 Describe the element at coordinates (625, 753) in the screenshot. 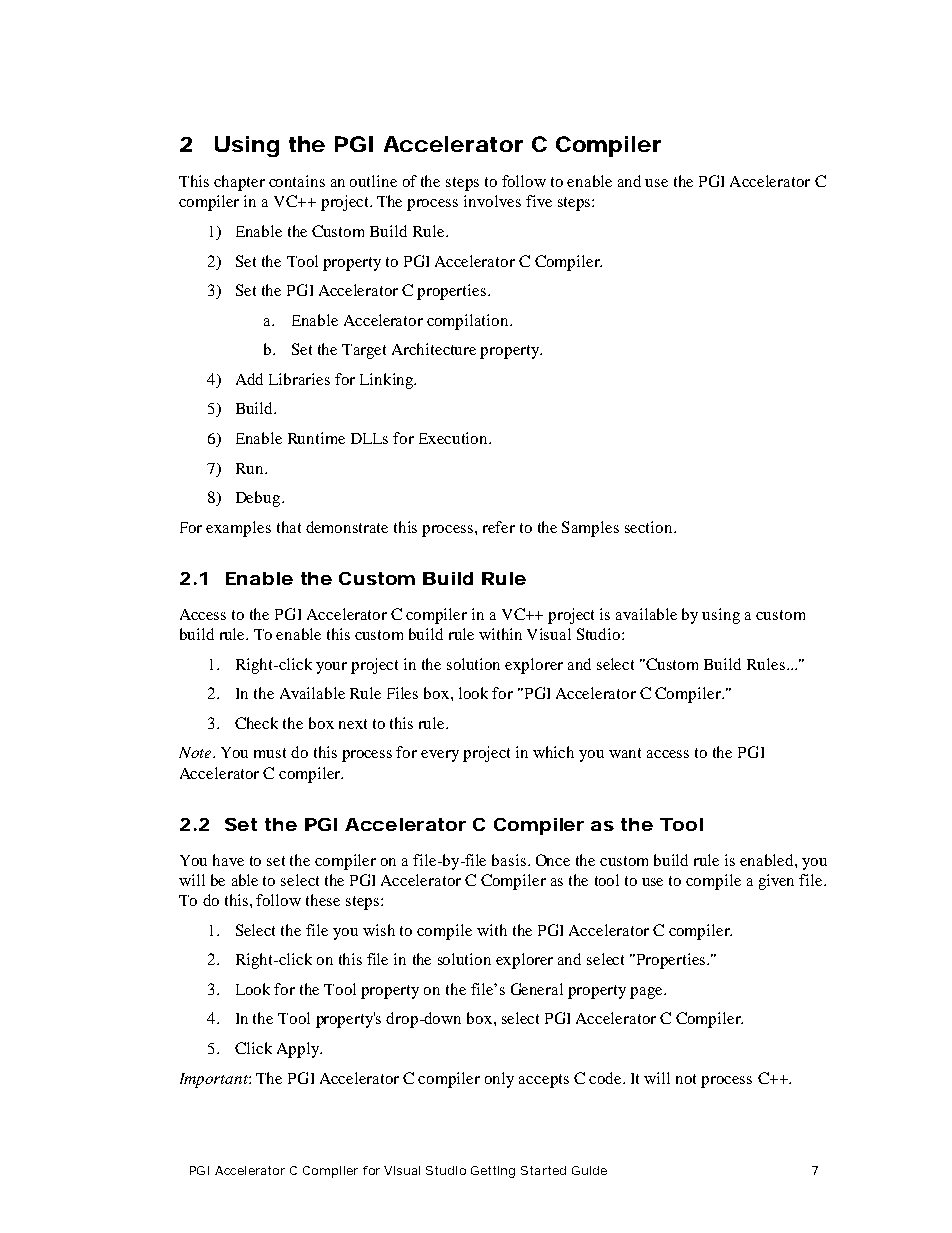

I see `want` at that location.
